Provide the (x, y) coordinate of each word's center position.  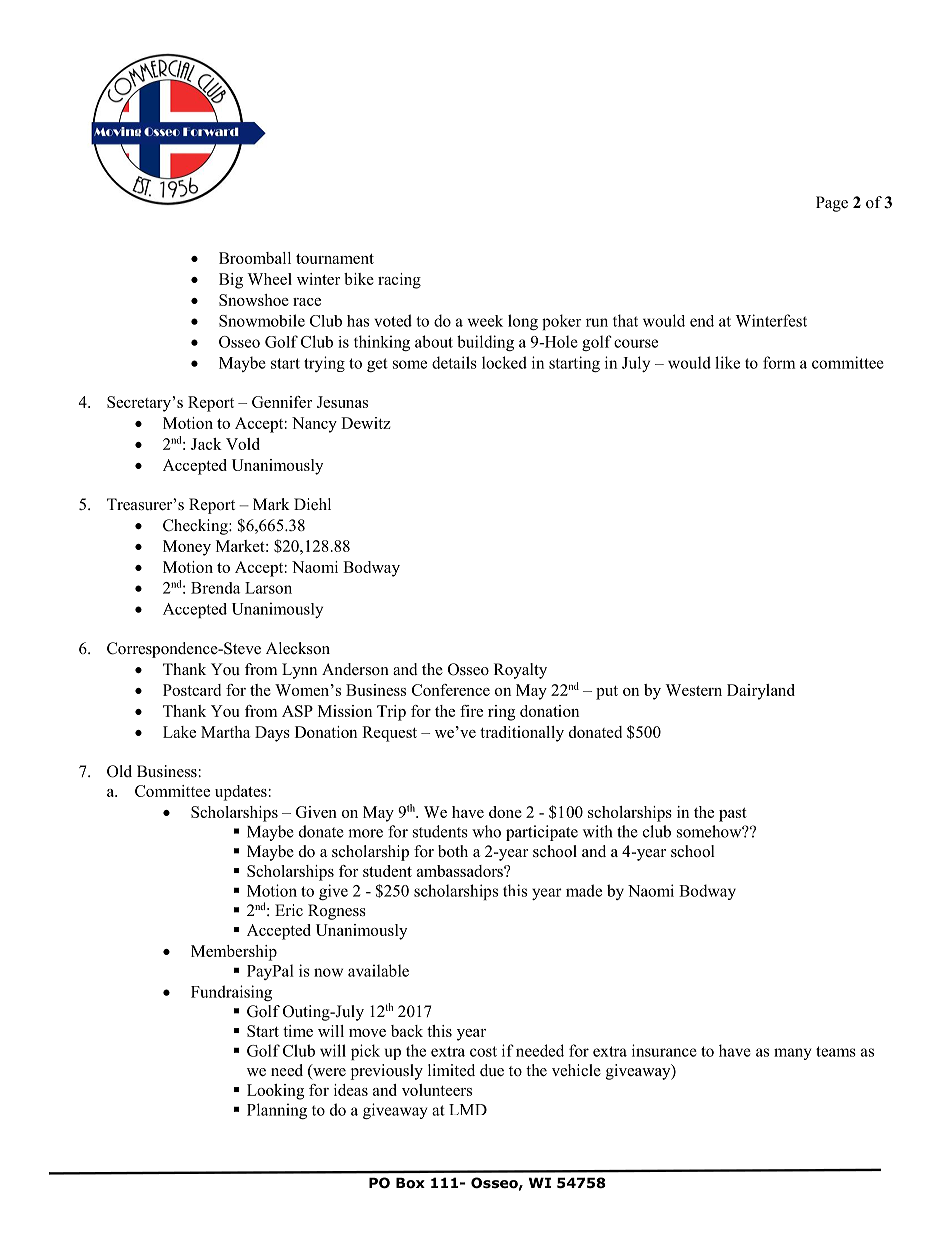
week (485, 321)
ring (501, 713)
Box (410, 1183)
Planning (277, 1111)
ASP (297, 711)
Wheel (269, 279)
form (779, 362)
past (733, 815)
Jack (206, 444)
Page (832, 204)
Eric (289, 910)
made (584, 890)
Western (693, 690)
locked (504, 362)
